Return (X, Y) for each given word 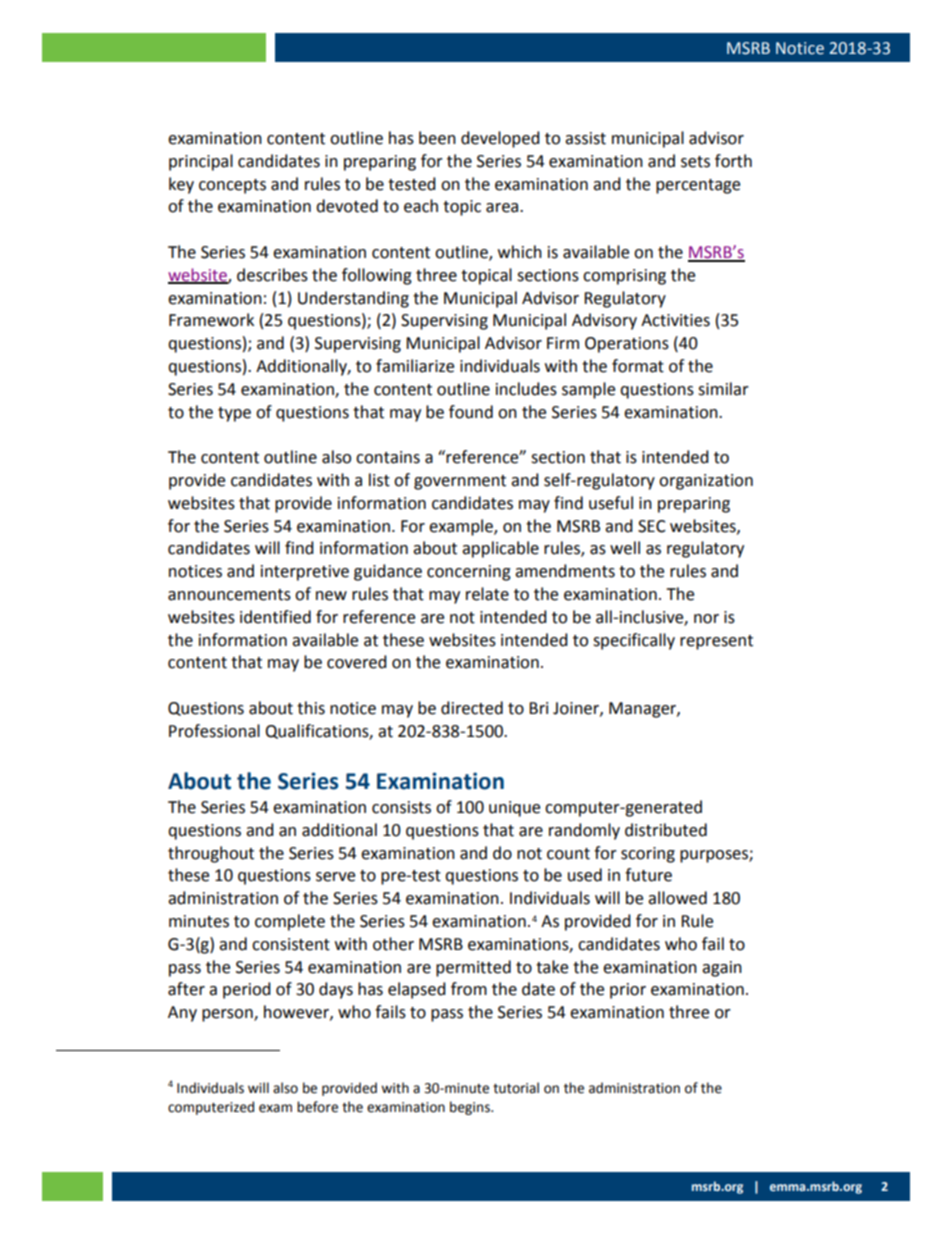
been (437, 138)
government (460, 482)
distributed (666, 830)
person (228, 1015)
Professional (214, 731)
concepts (232, 186)
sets (695, 162)
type (234, 414)
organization (706, 482)
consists (401, 807)
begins (471, 1108)
